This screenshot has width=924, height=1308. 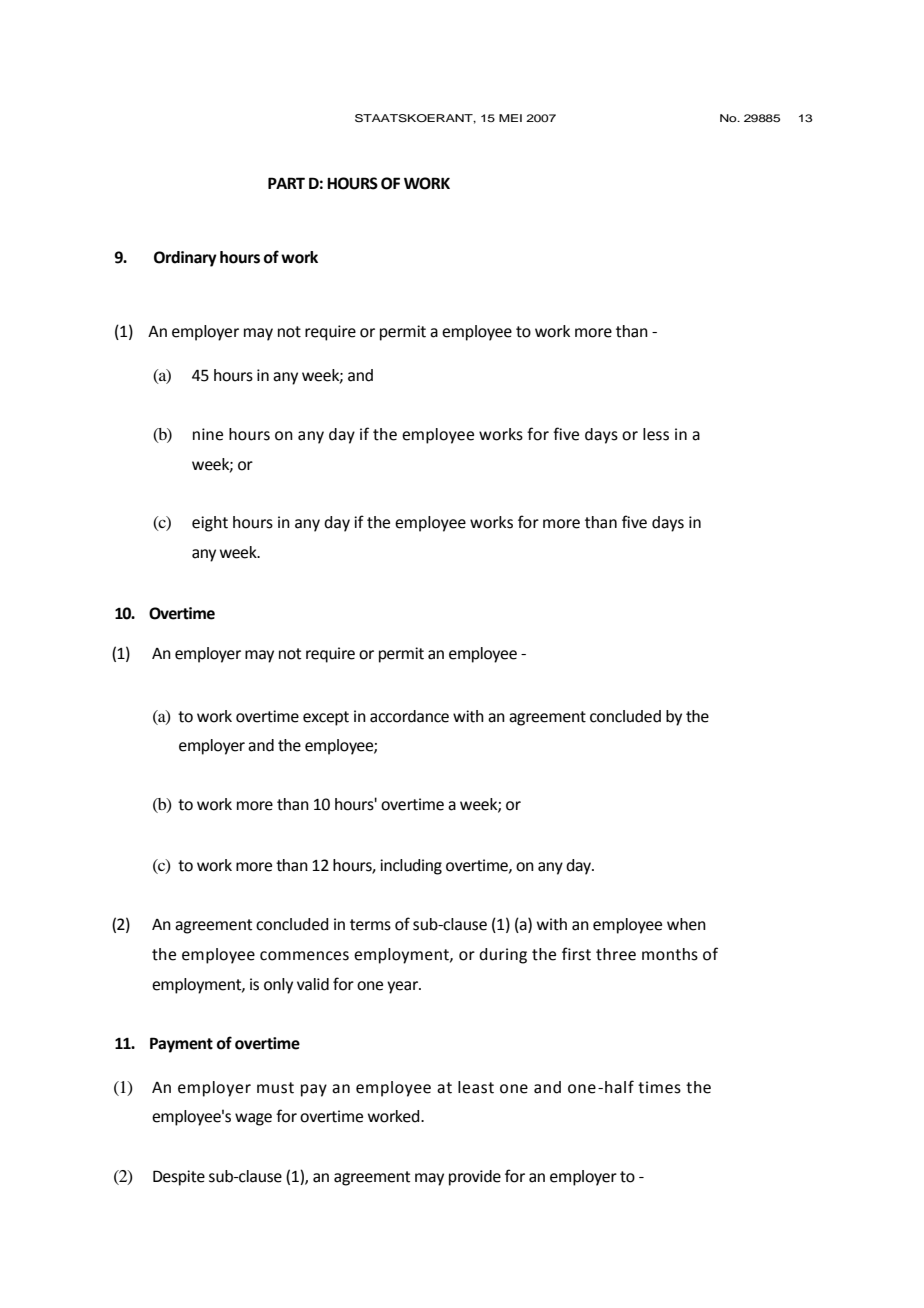 I want to click on except, so click(x=326, y=718).
